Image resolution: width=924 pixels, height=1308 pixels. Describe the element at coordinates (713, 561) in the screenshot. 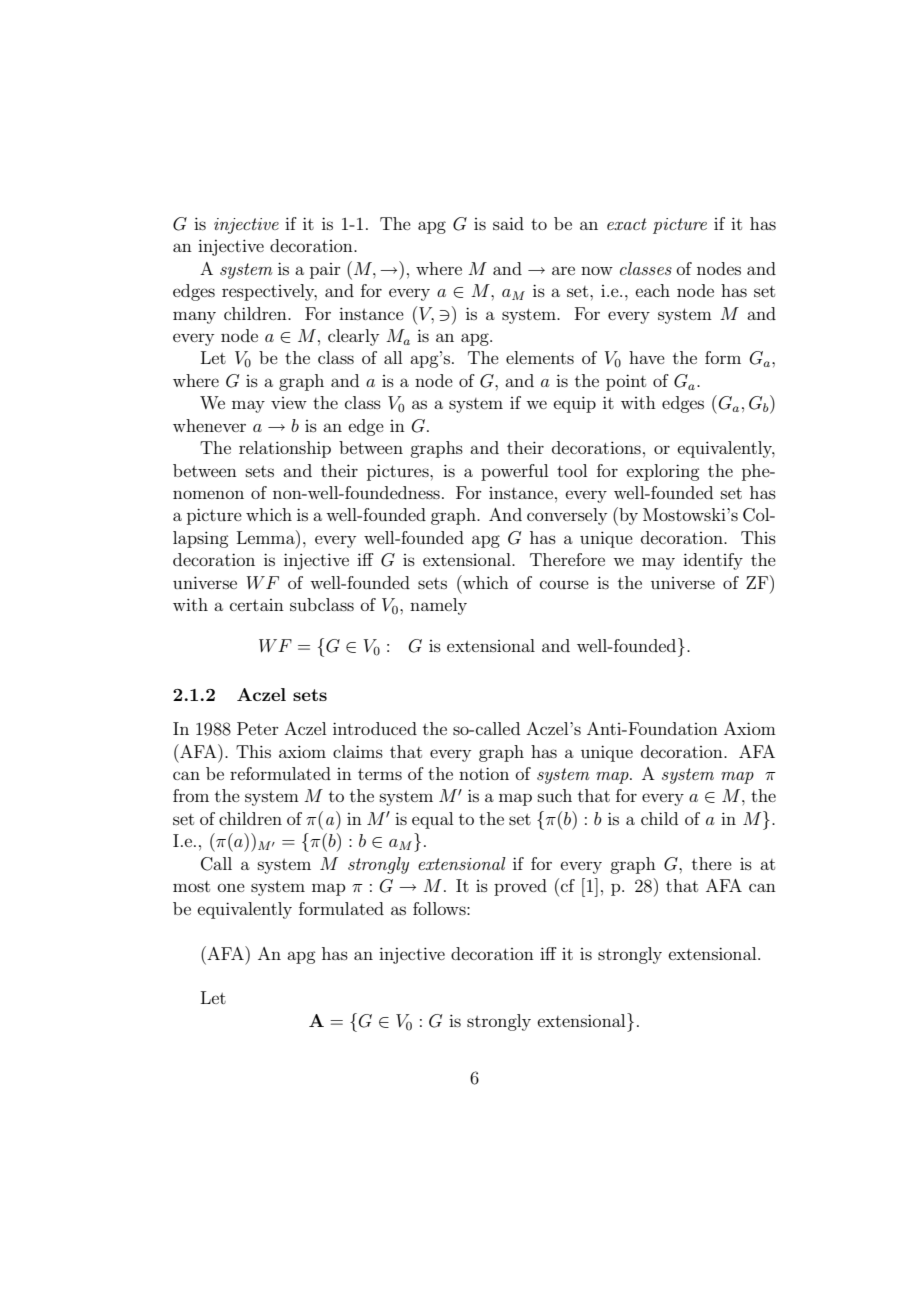

I see `identify` at that location.
